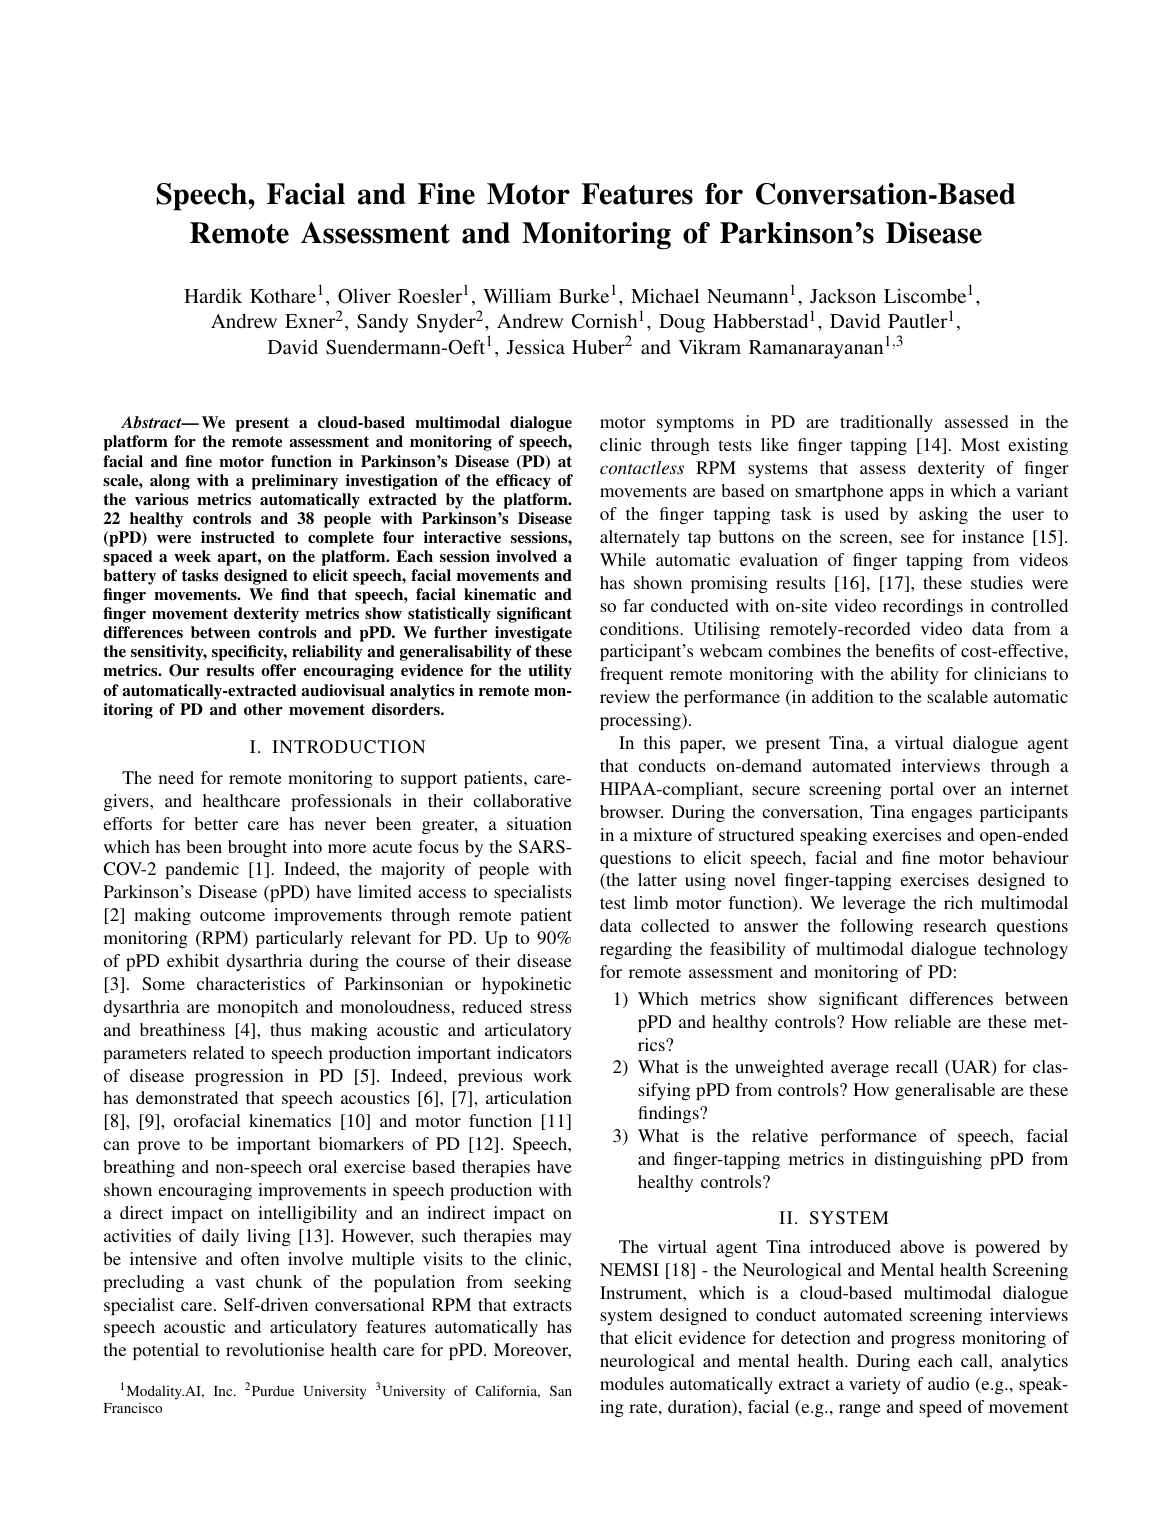 The image size is (1172, 1517). Describe the element at coordinates (550, 672) in the screenshot. I see `utility` at that location.
